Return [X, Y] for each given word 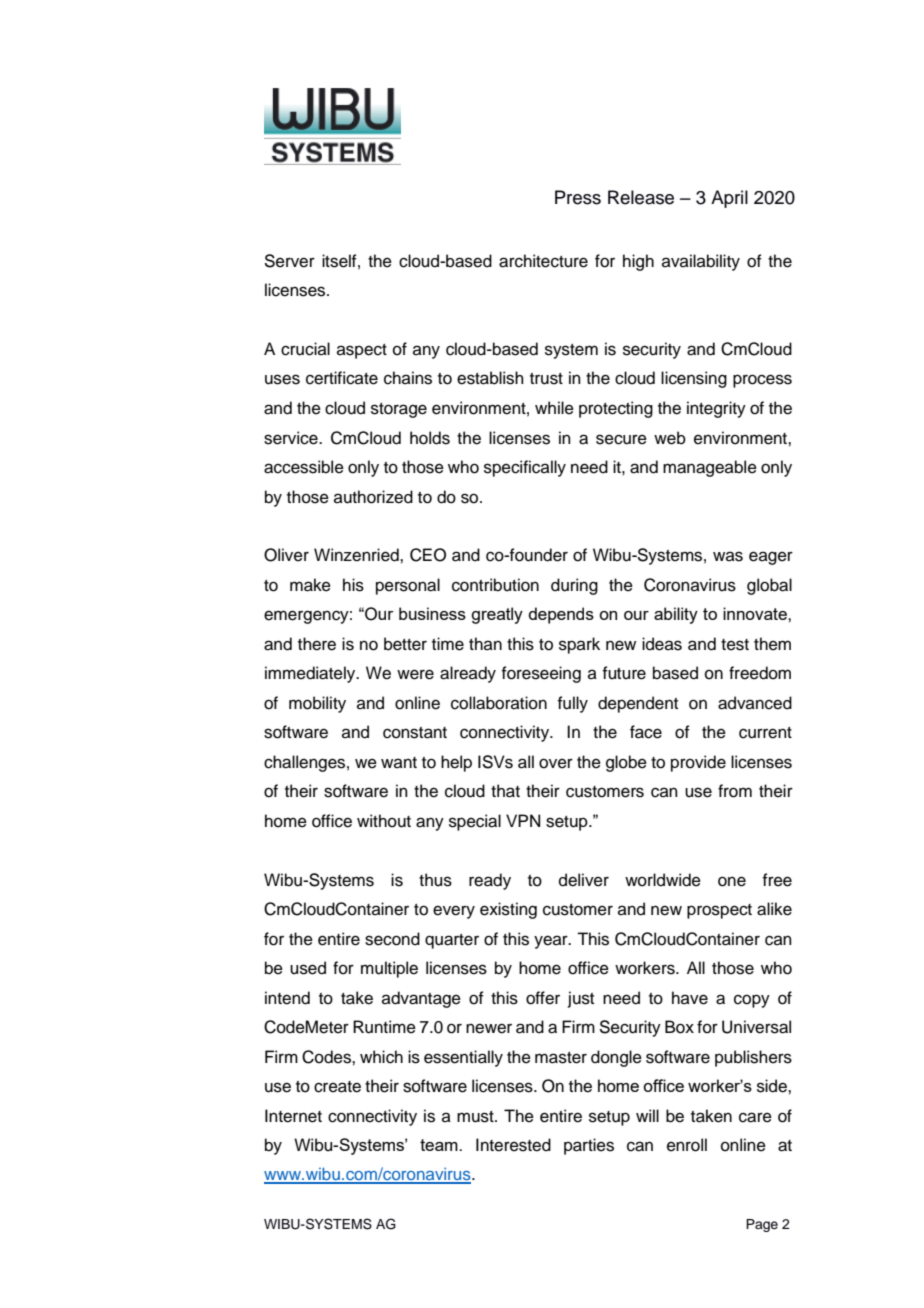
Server [289, 261]
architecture [543, 261]
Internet [293, 1116]
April [729, 199]
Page [762, 1225]
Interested [513, 1145]
